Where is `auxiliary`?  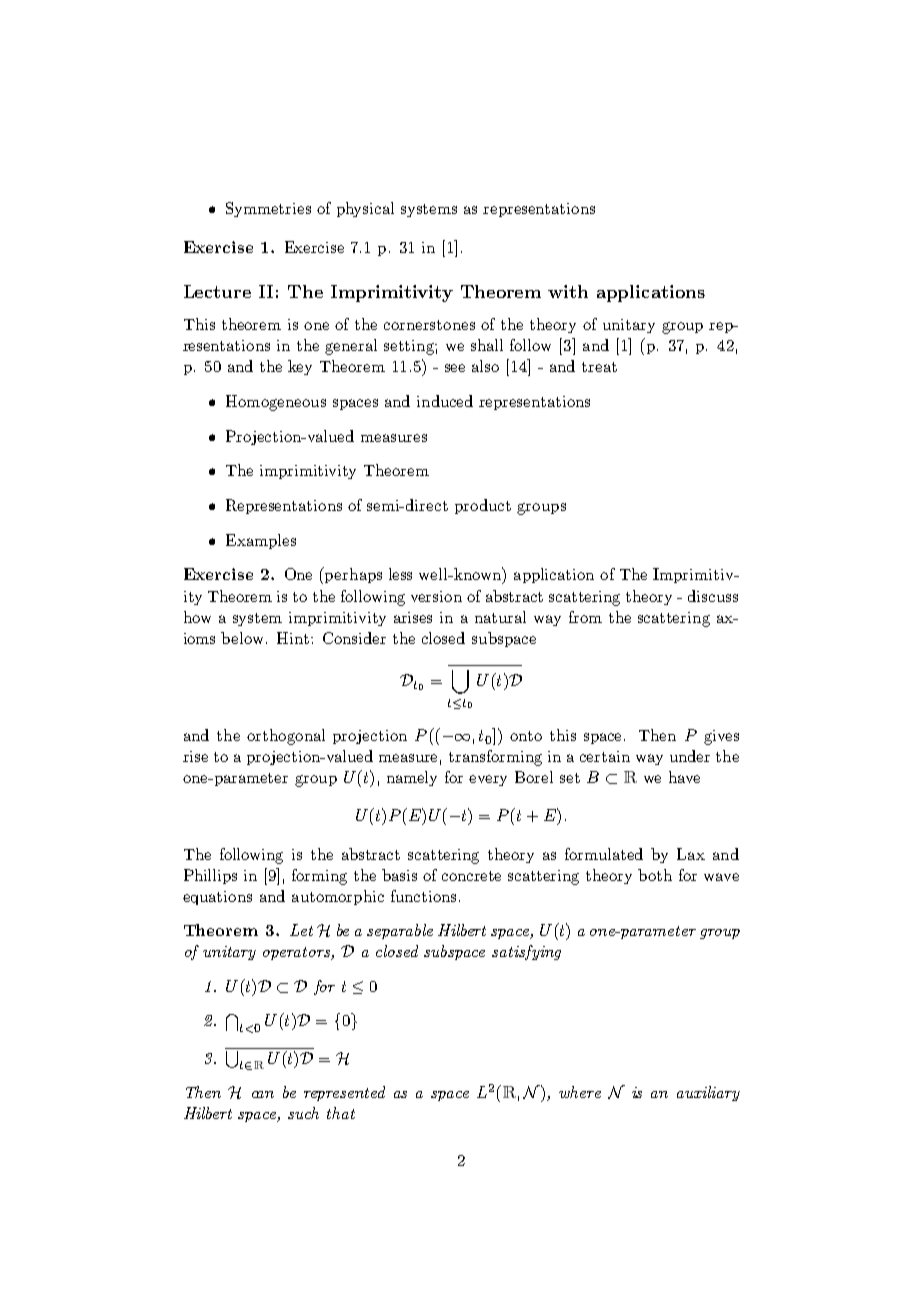 auxiliary is located at coordinates (708, 1093).
